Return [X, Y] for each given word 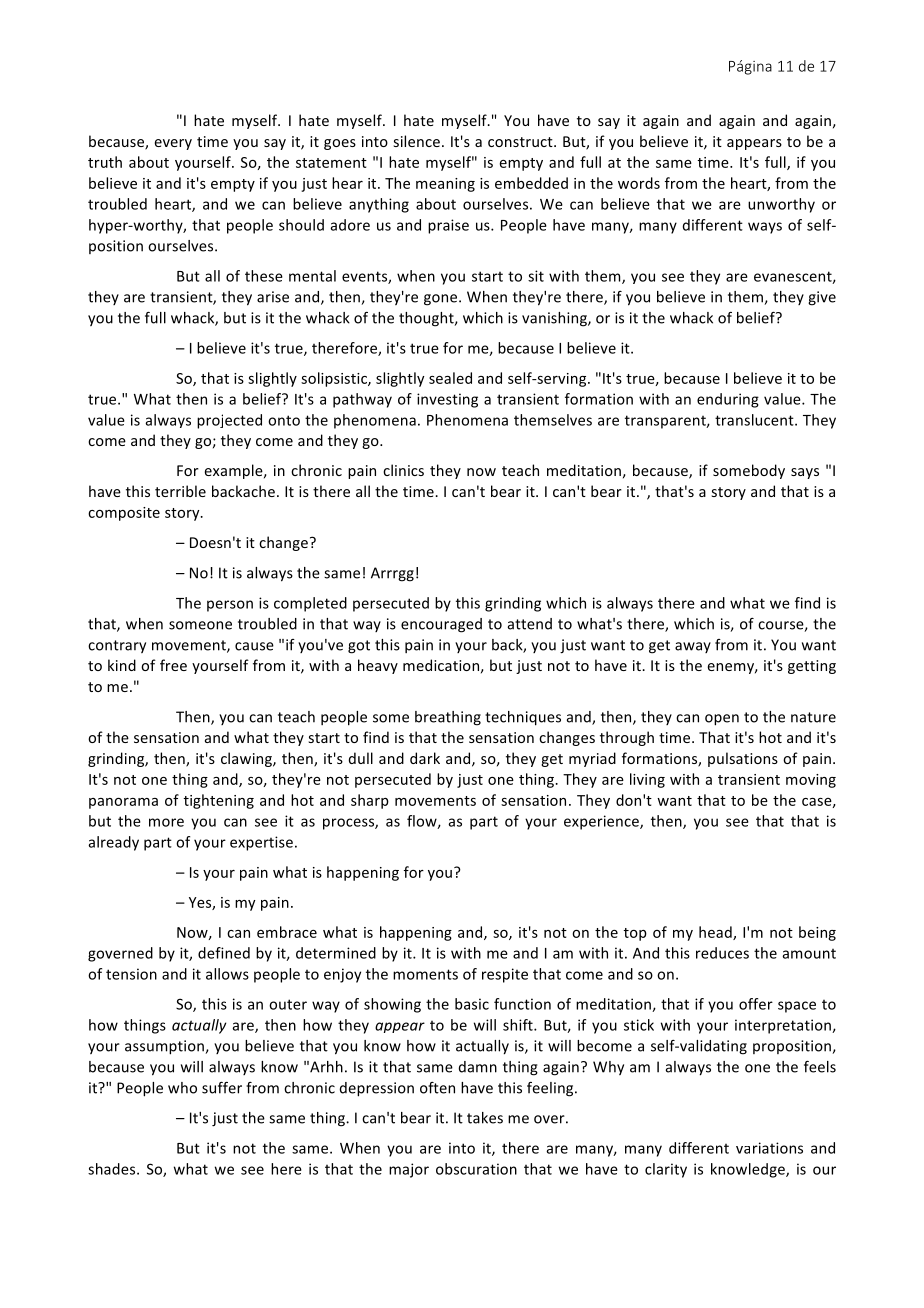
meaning [445, 185]
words [639, 183]
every [173, 144]
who [182, 1088]
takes [485, 1118]
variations [769, 1148]
